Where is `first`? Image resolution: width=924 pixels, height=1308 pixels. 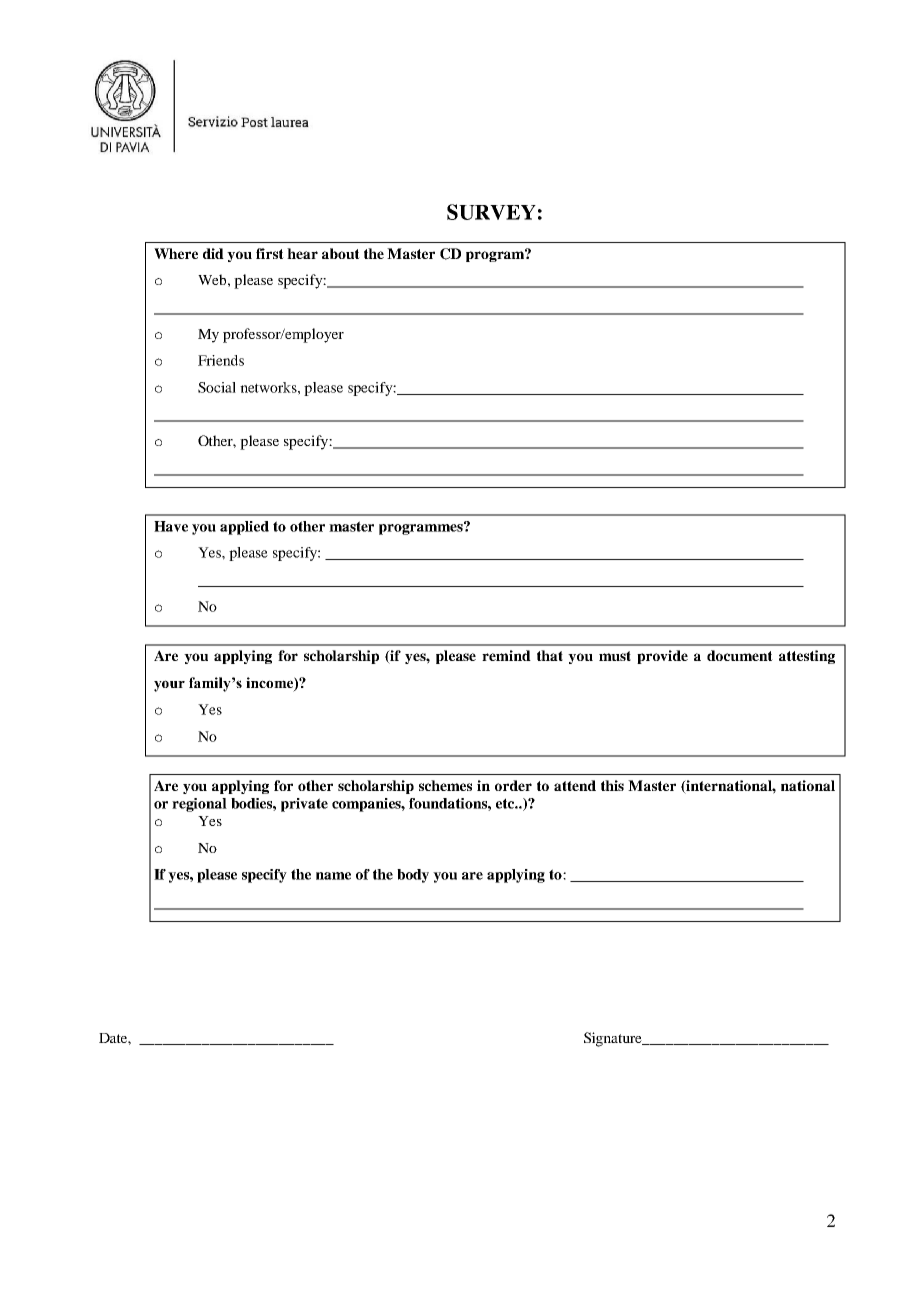
first is located at coordinates (270, 253).
